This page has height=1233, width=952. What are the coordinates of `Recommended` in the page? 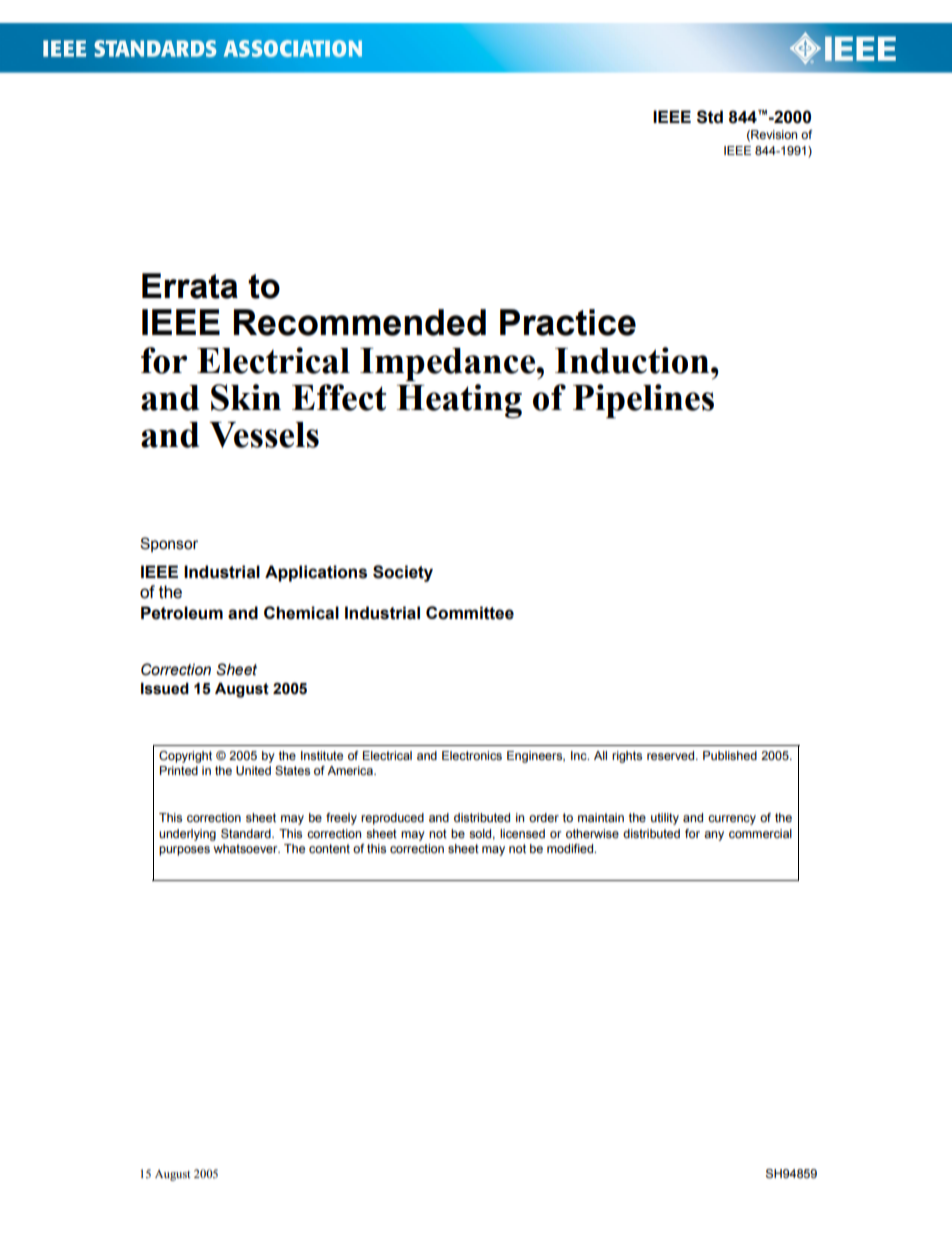 It's located at (360, 322).
